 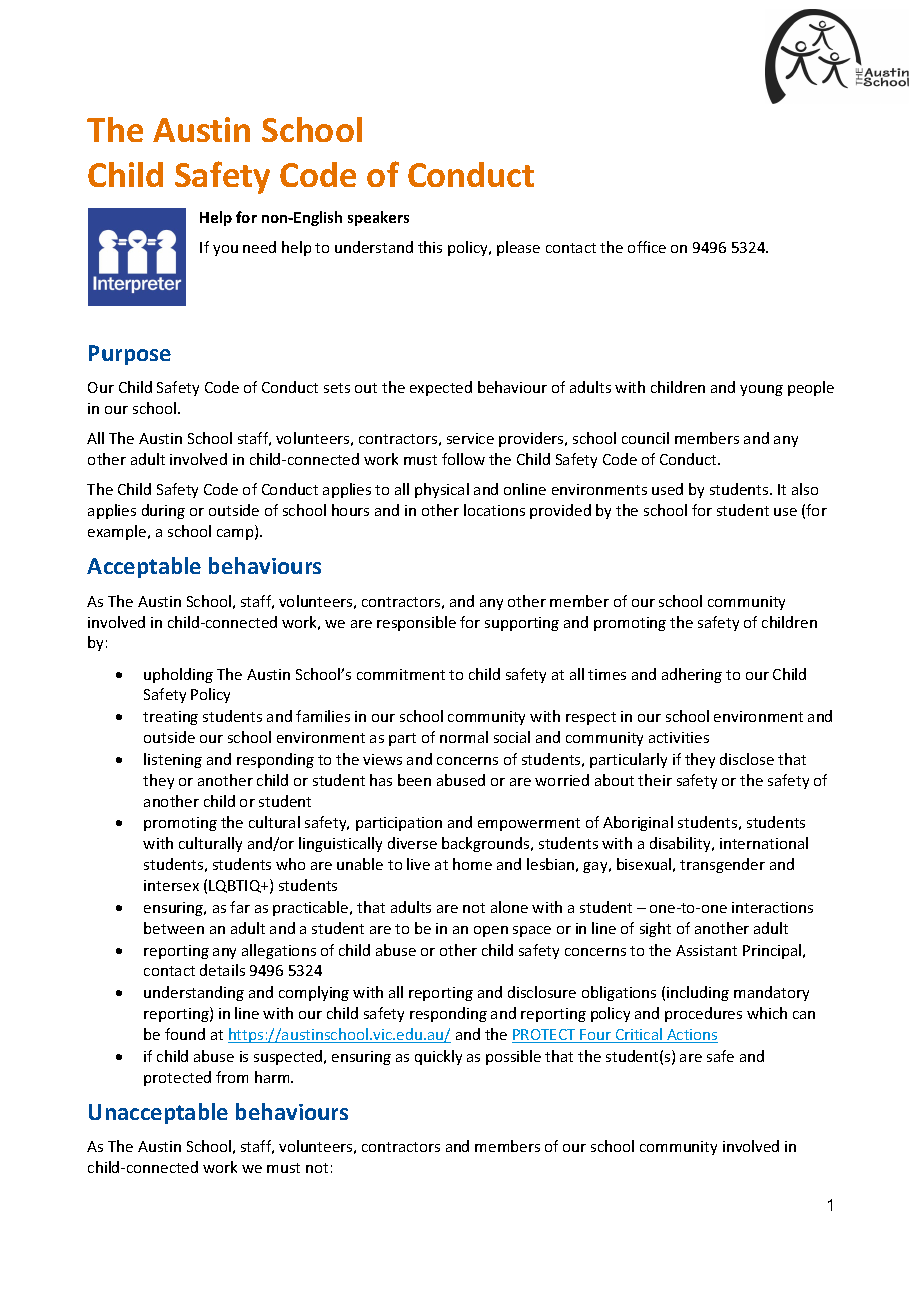 I want to click on been, so click(x=414, y=780).
